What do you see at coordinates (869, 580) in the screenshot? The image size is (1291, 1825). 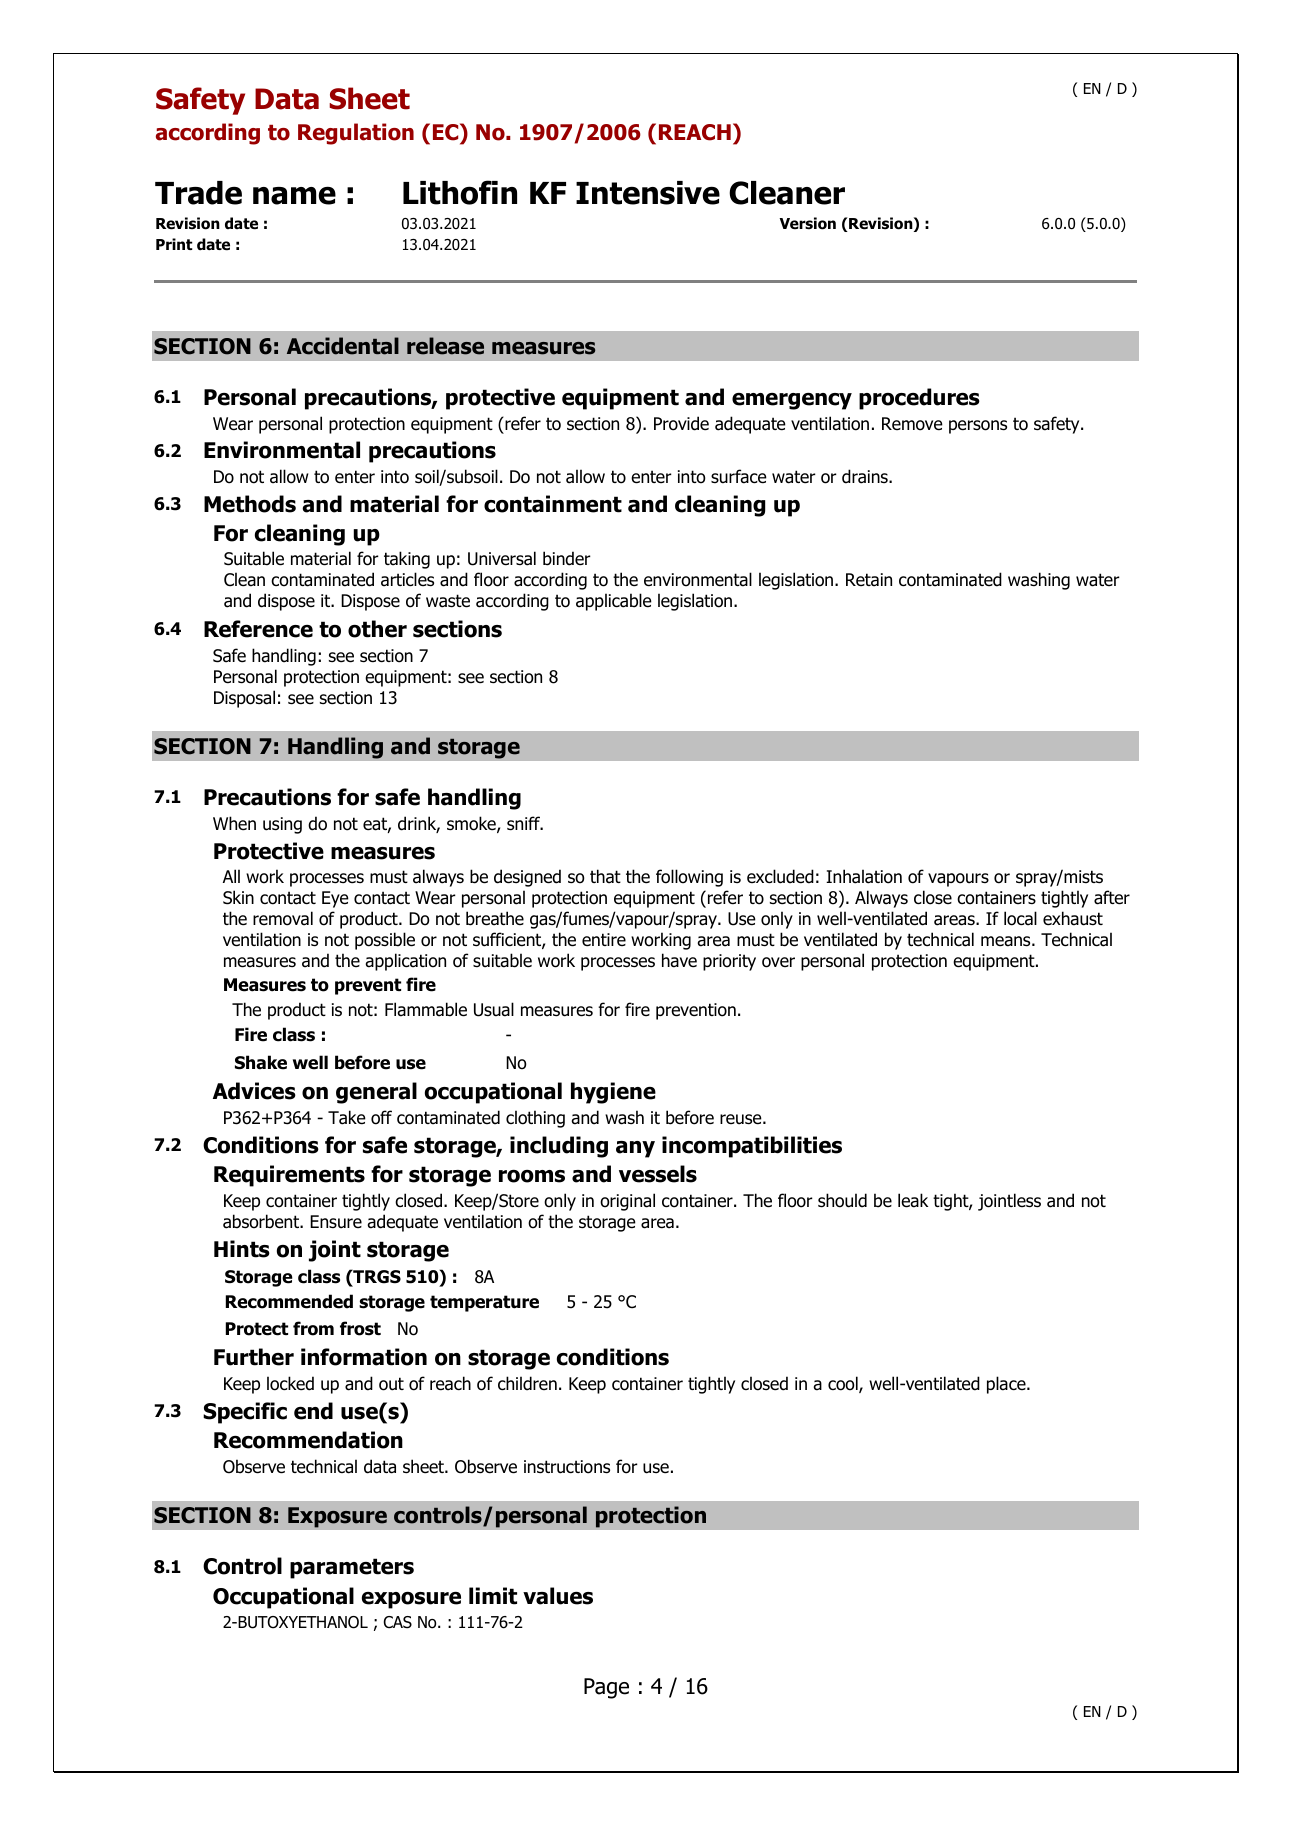 I see `Retain` at bounding box center [869, 580].
